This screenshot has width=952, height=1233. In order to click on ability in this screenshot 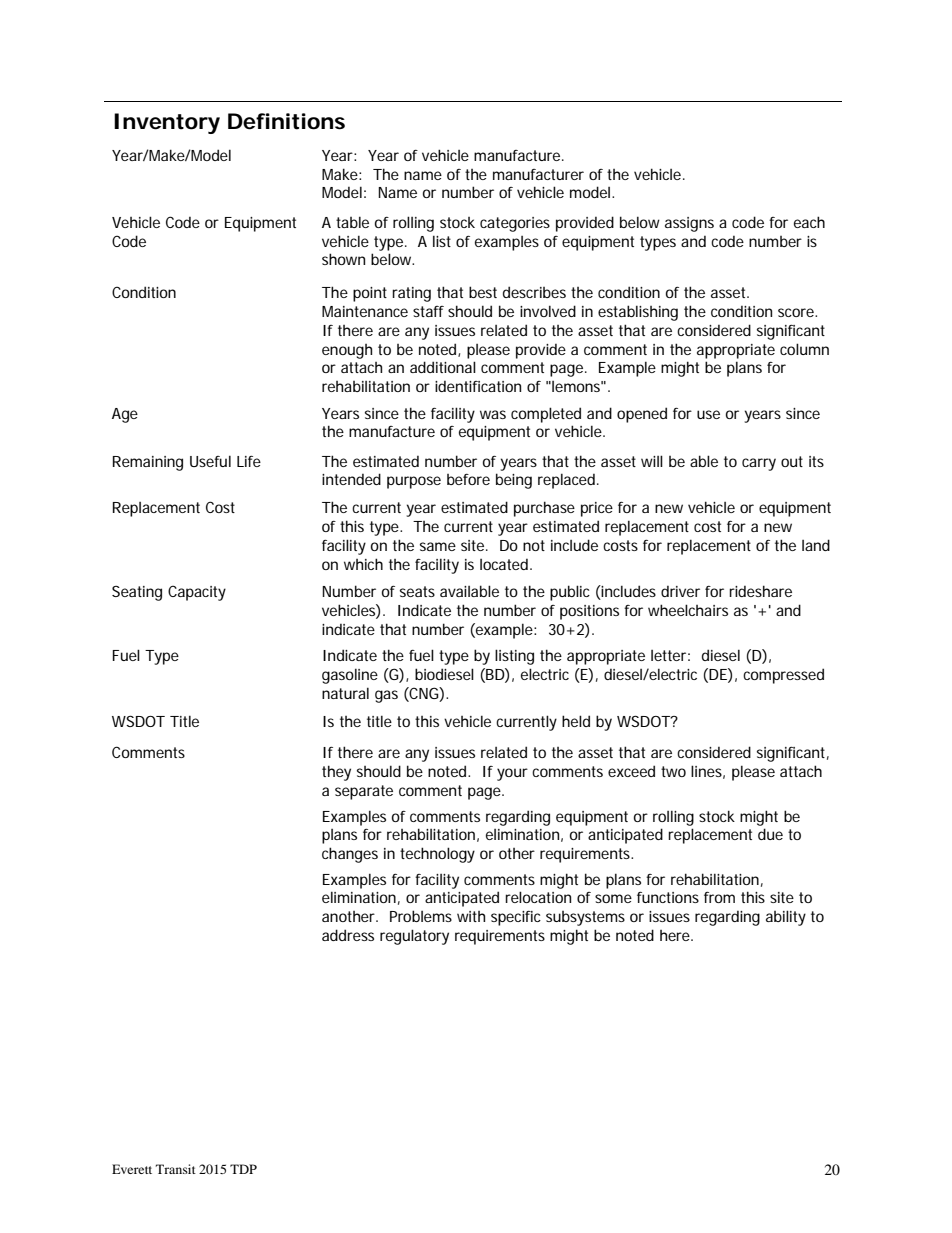, I will do `click(786, 918)`.
